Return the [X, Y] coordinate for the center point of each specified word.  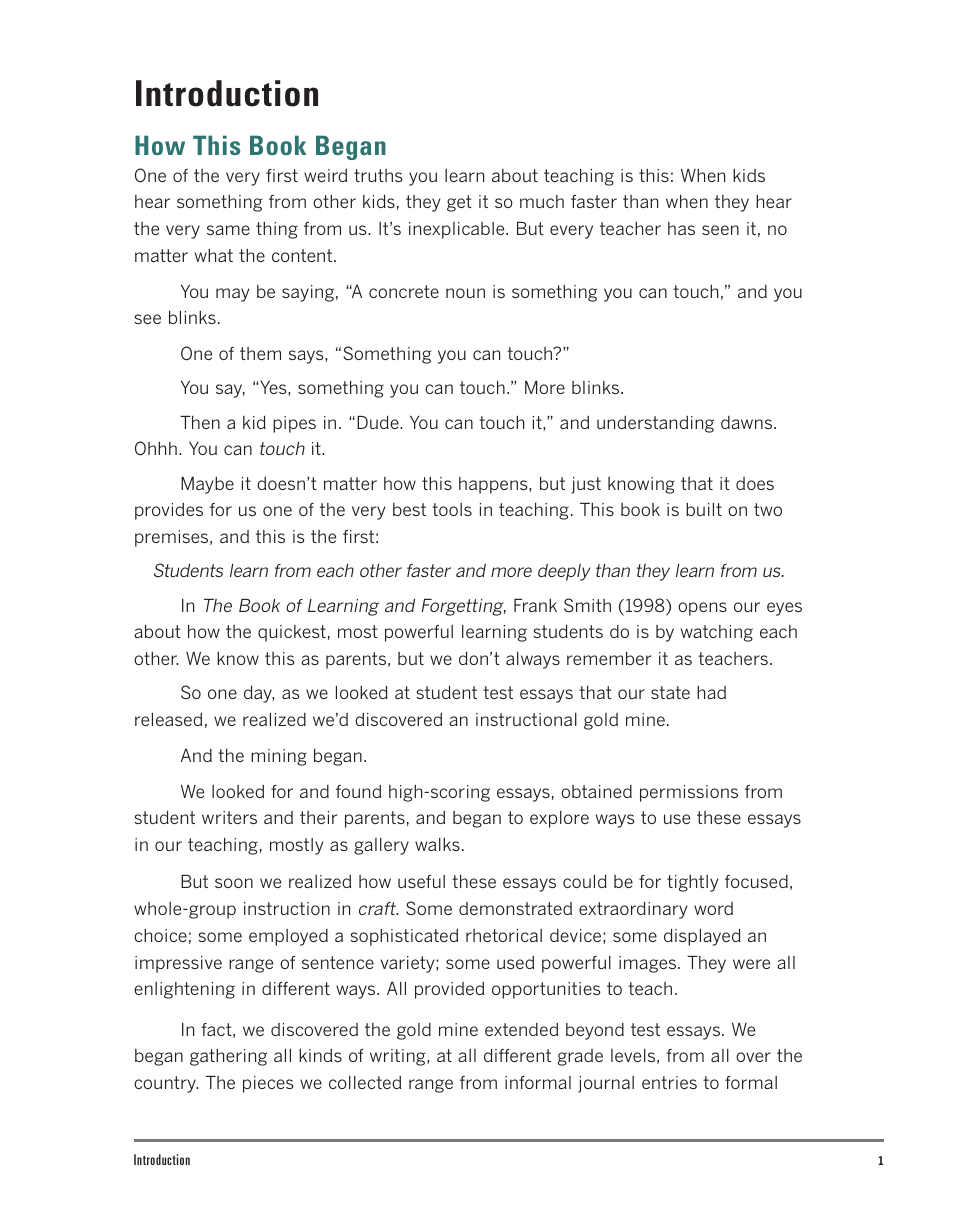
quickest [292, 633]
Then [200, 422]
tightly [693, 883]
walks [437, 844]
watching [717, 633]
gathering [228, 1057]
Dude [379, 422]
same [228, 230]
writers [229, 817]
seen [720, 230]
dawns [748, 422]
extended [521, 1029]
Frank [535, 605]
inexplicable [458, 230]
